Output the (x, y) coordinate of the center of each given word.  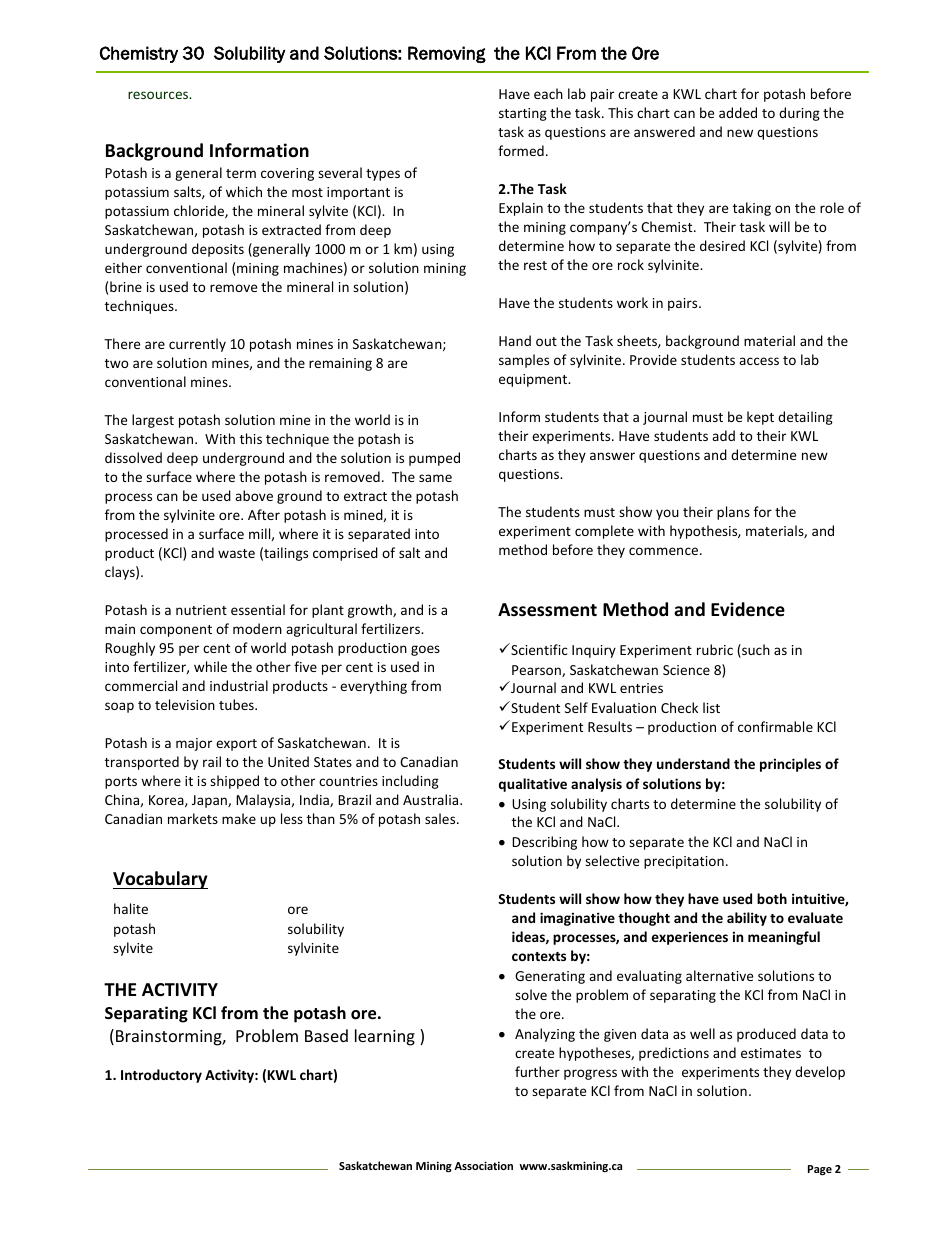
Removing (447, 54)
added (738, 112)
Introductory (161, 1076)
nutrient (201, 610)
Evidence (748, 609)
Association (483, 1165)
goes (425, 650)
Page (820, 1170)
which (244, 191)
